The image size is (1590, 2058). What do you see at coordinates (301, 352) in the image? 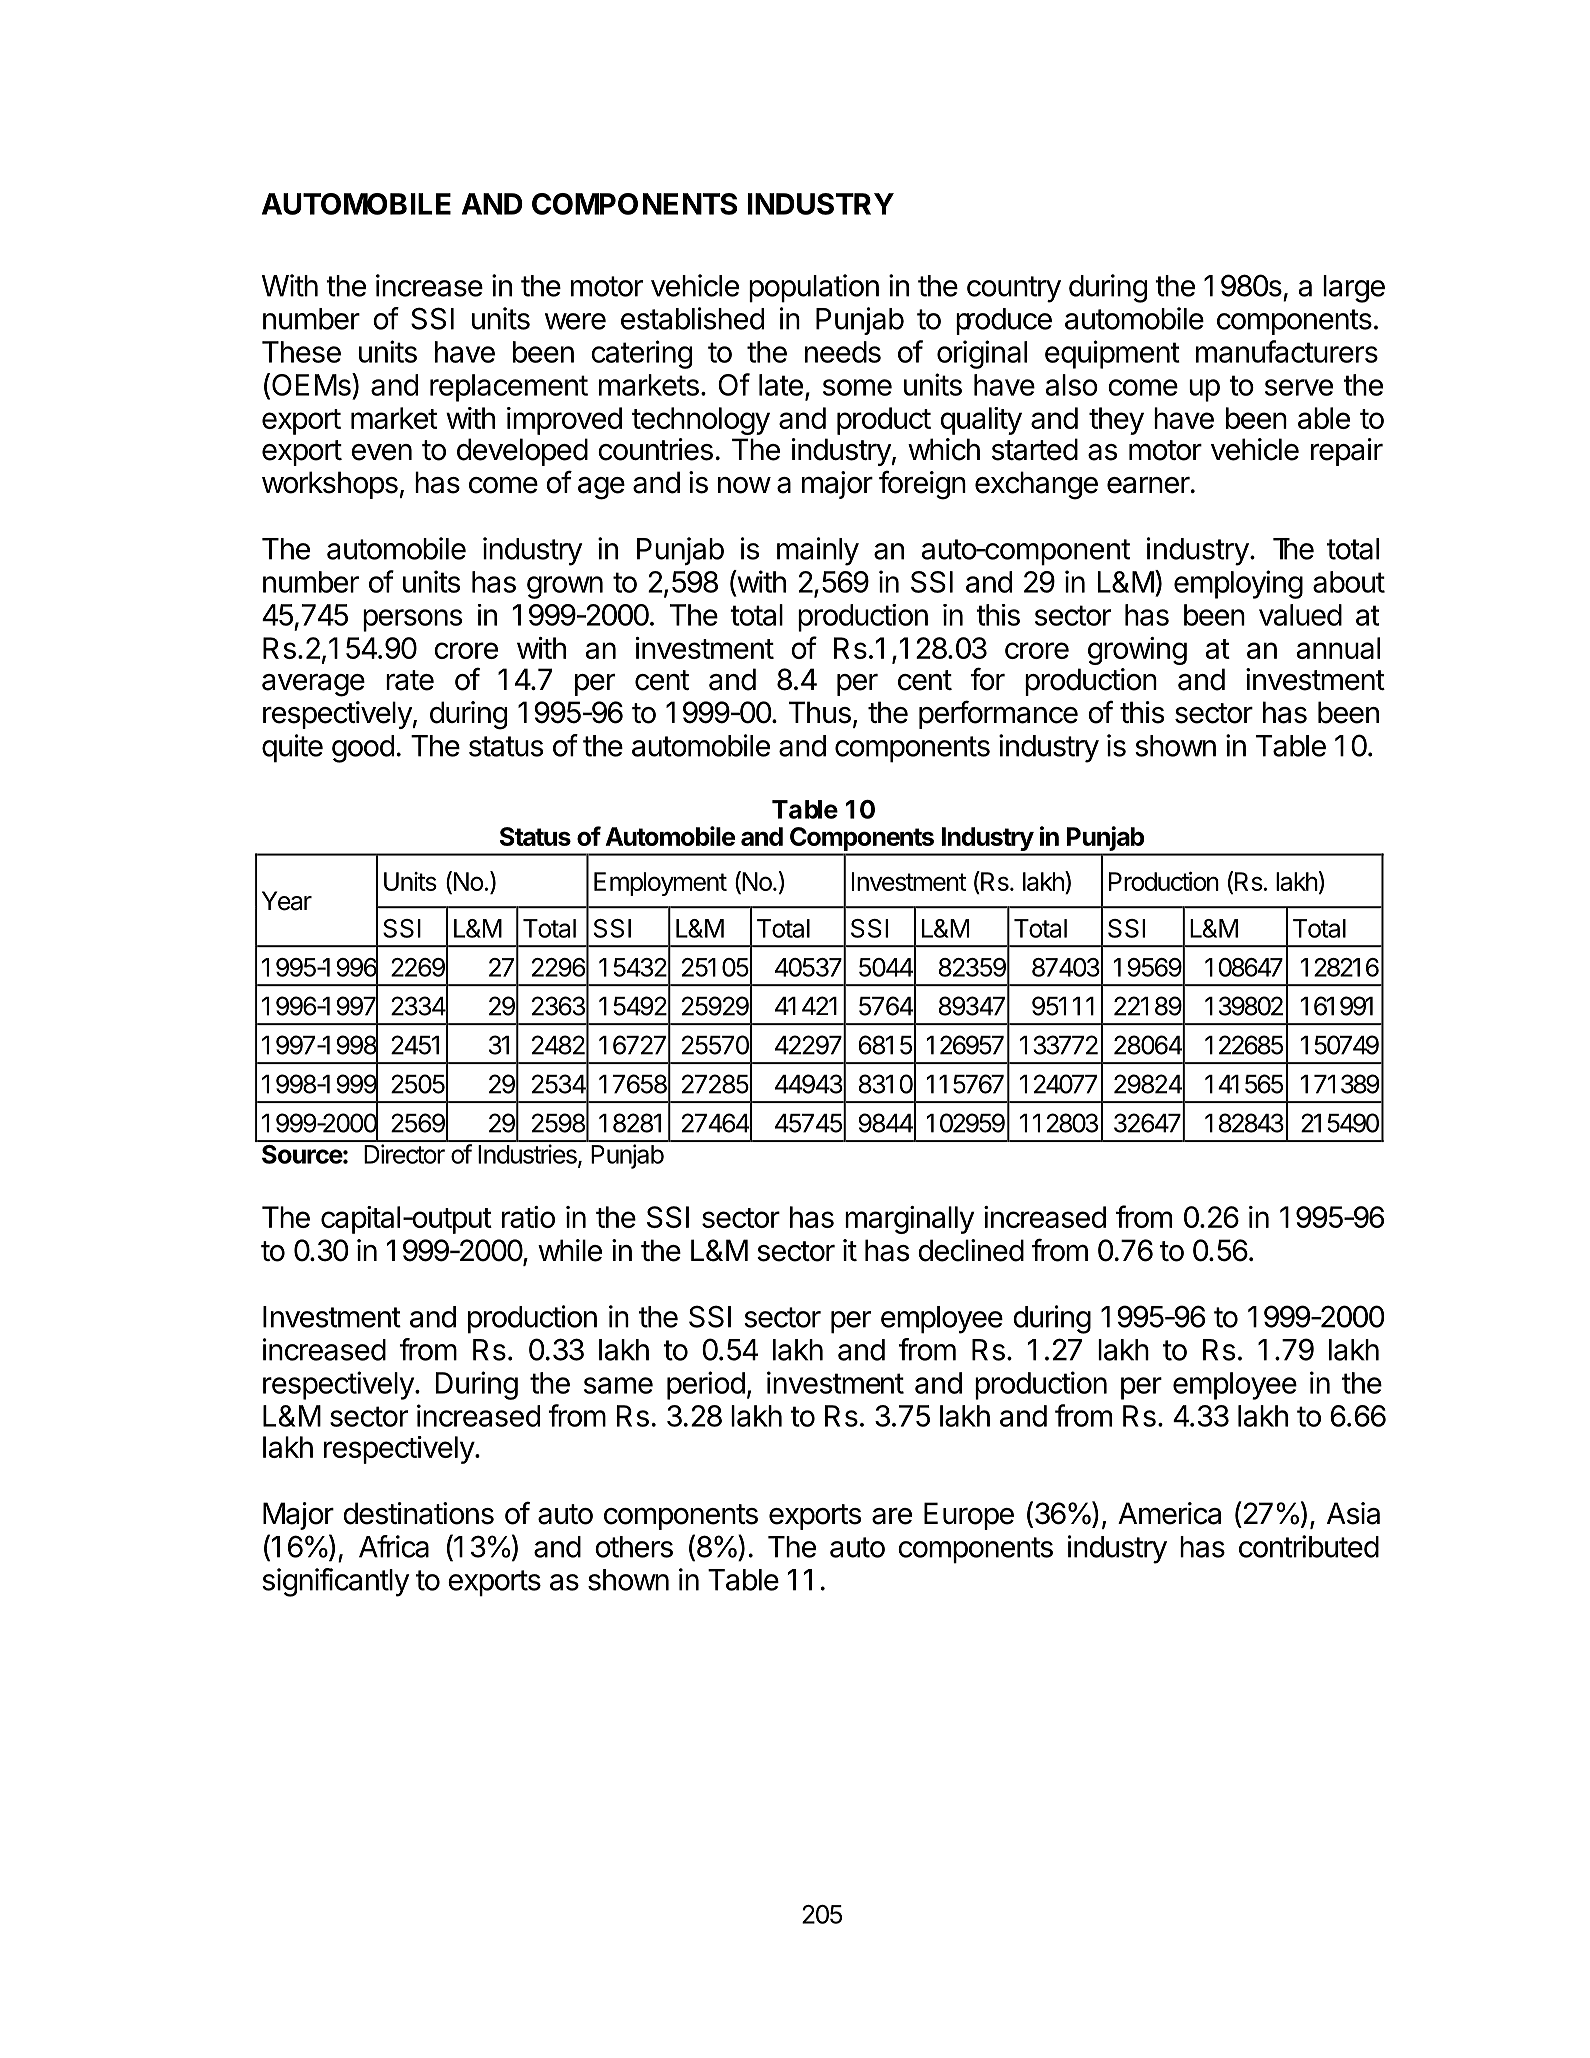
I see `These` at bounding box center [301, 352].
